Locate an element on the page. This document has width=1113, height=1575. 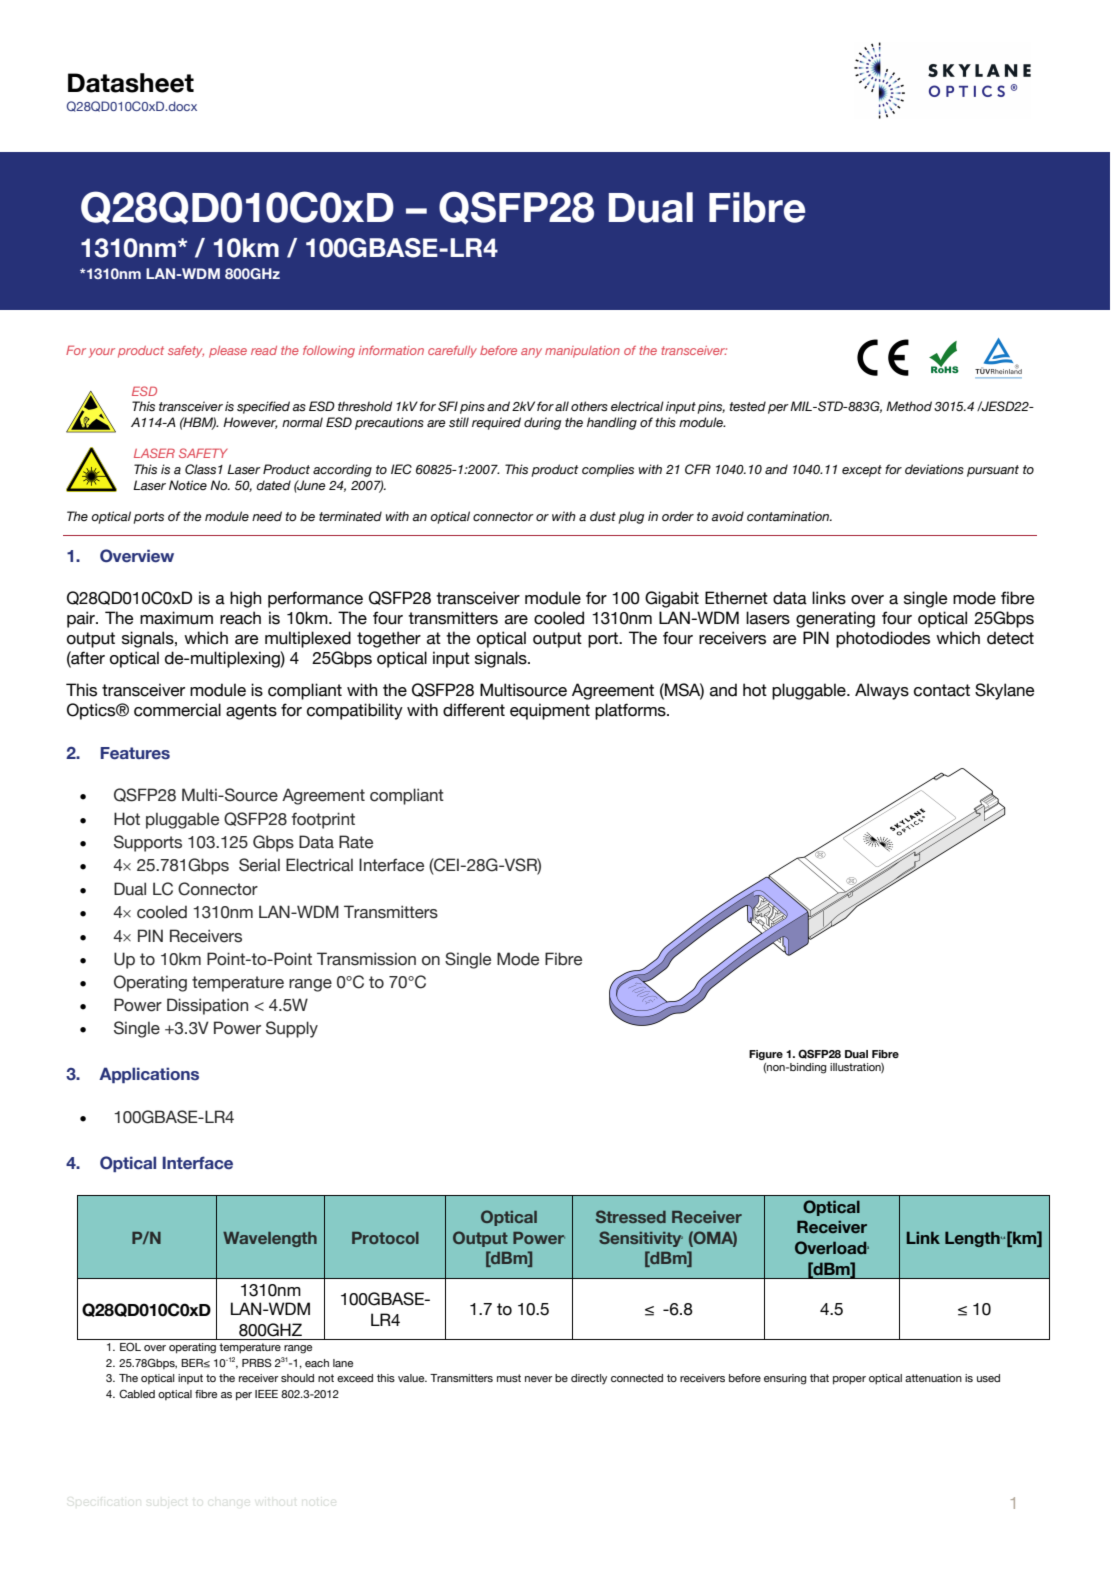
attenuation is located at coordinates (933, 1378).
